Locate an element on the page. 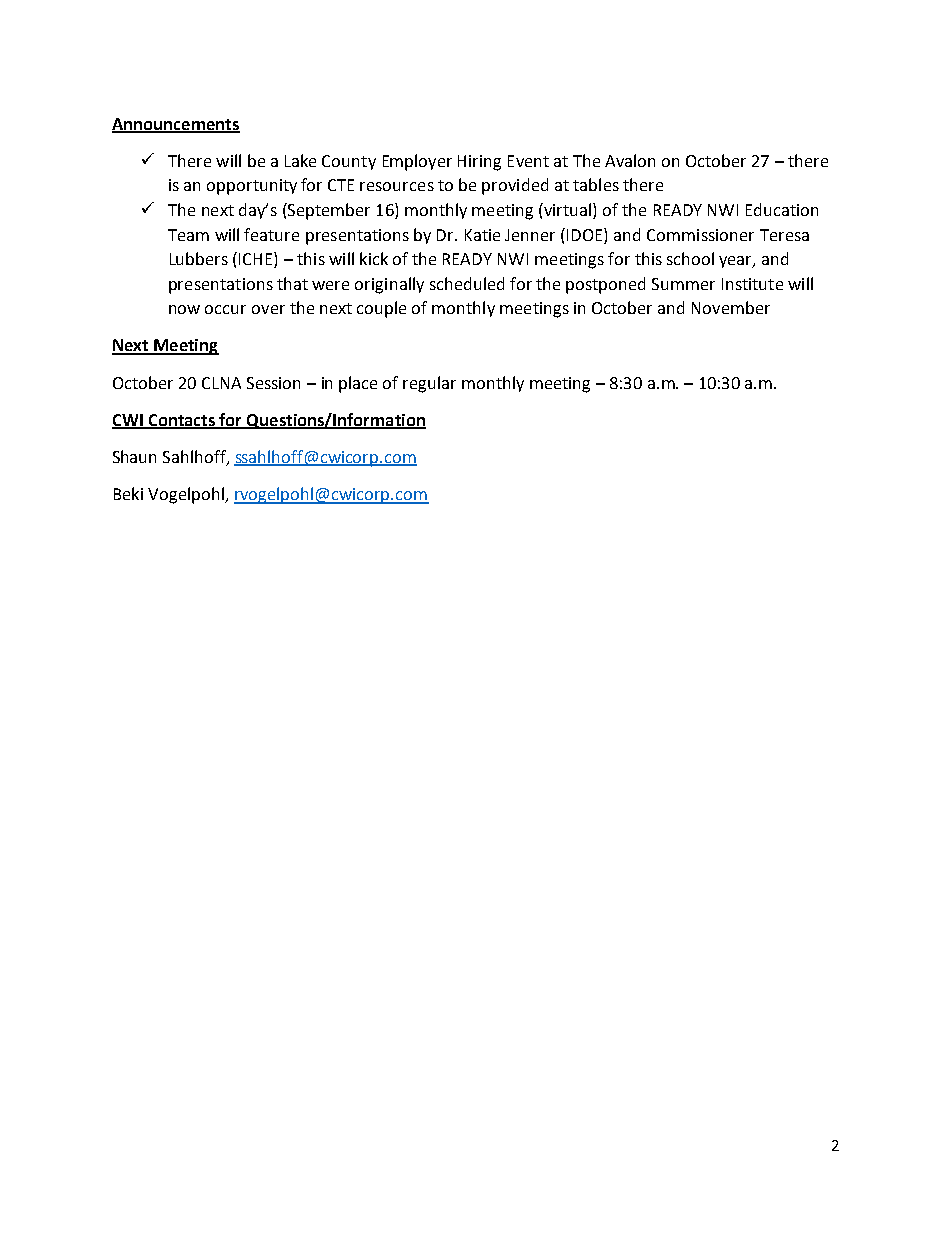 The width and height of the page is (952, 1233). Hiring is located at coordinates (479, 163).
